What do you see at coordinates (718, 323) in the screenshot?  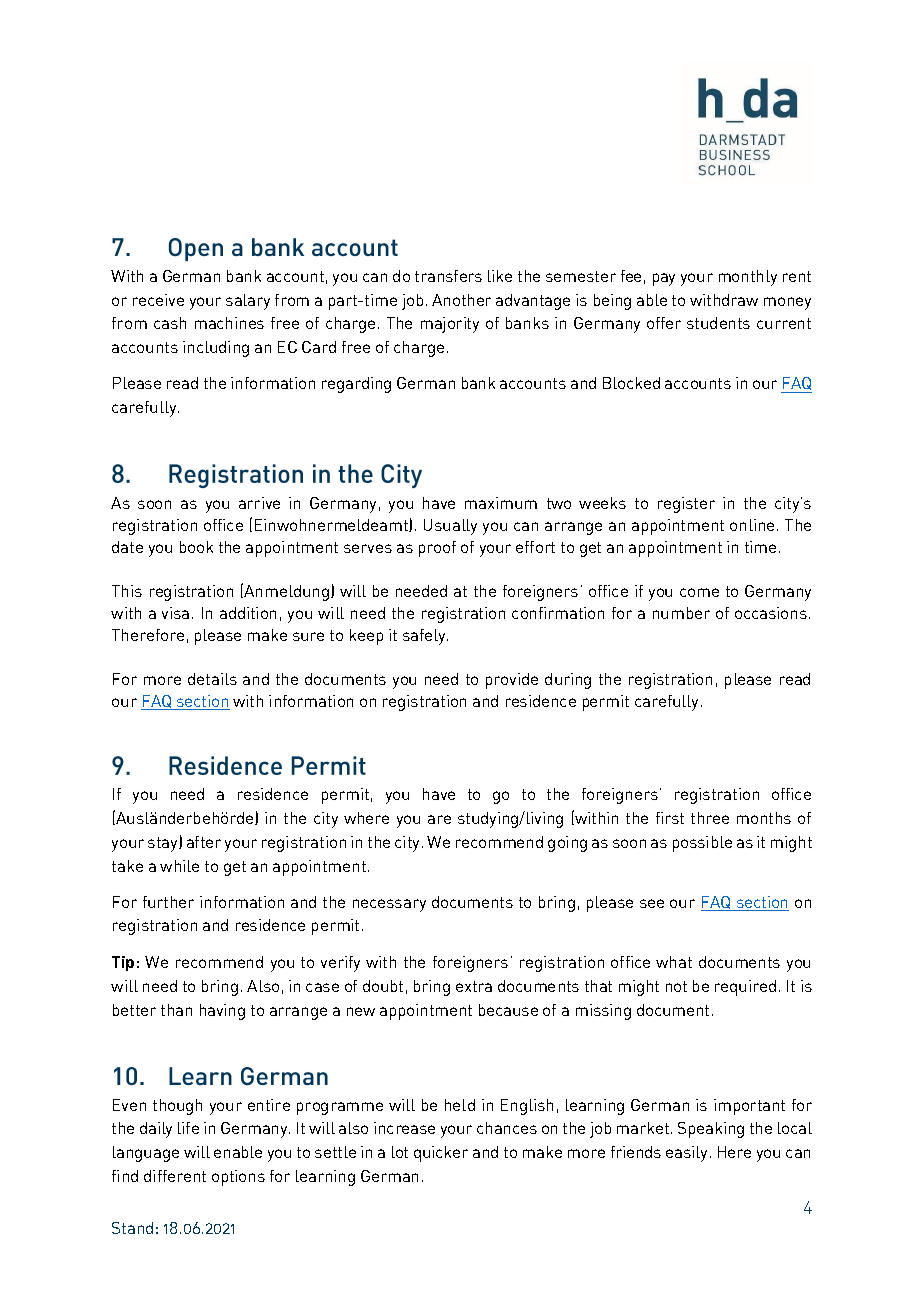 I see `students` at bounding box center [718, 323].
